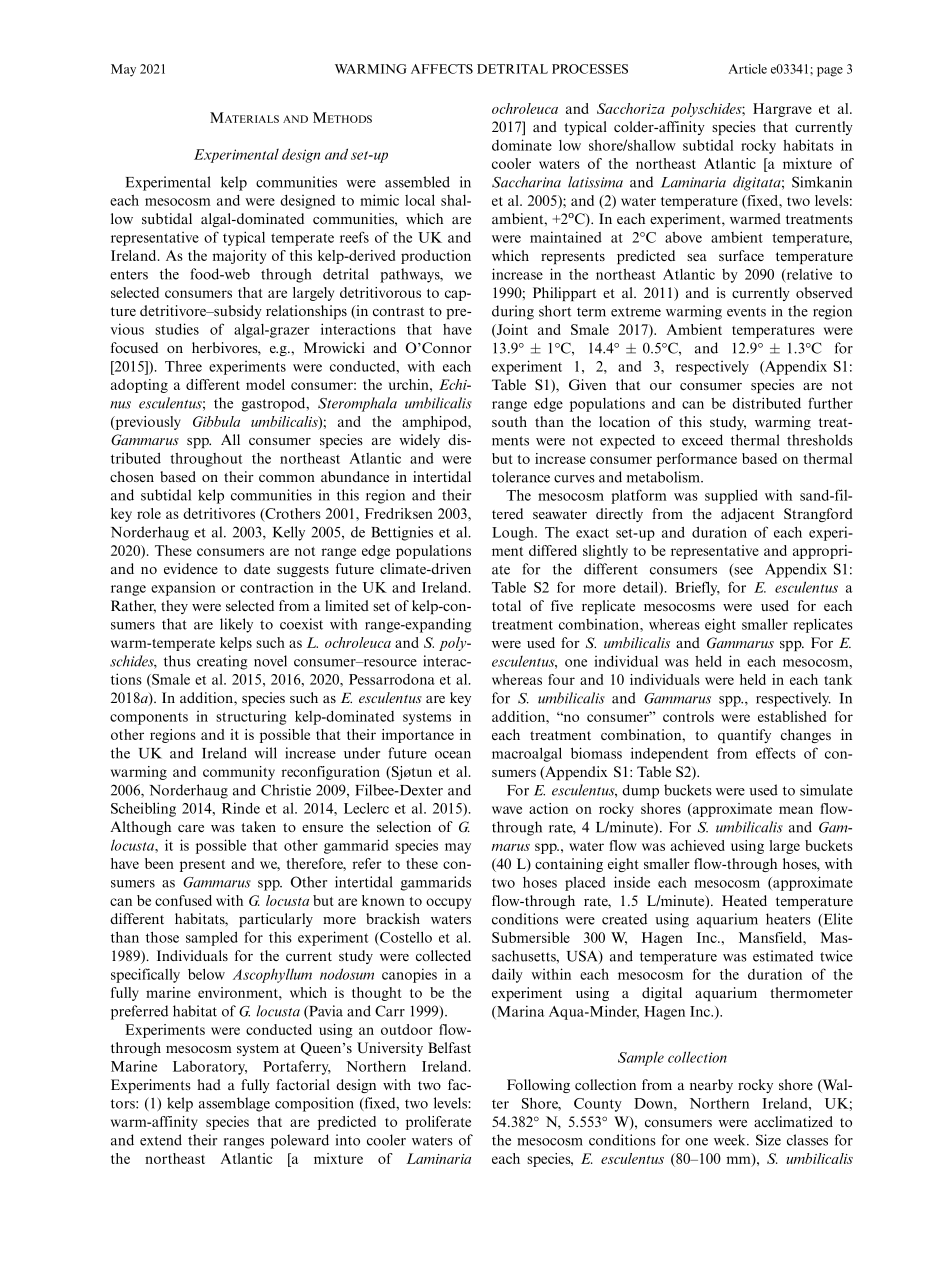  What do you see at coordinates (265, 384) in the screenshot?
I see `model` at bounding box center [265, 384].
